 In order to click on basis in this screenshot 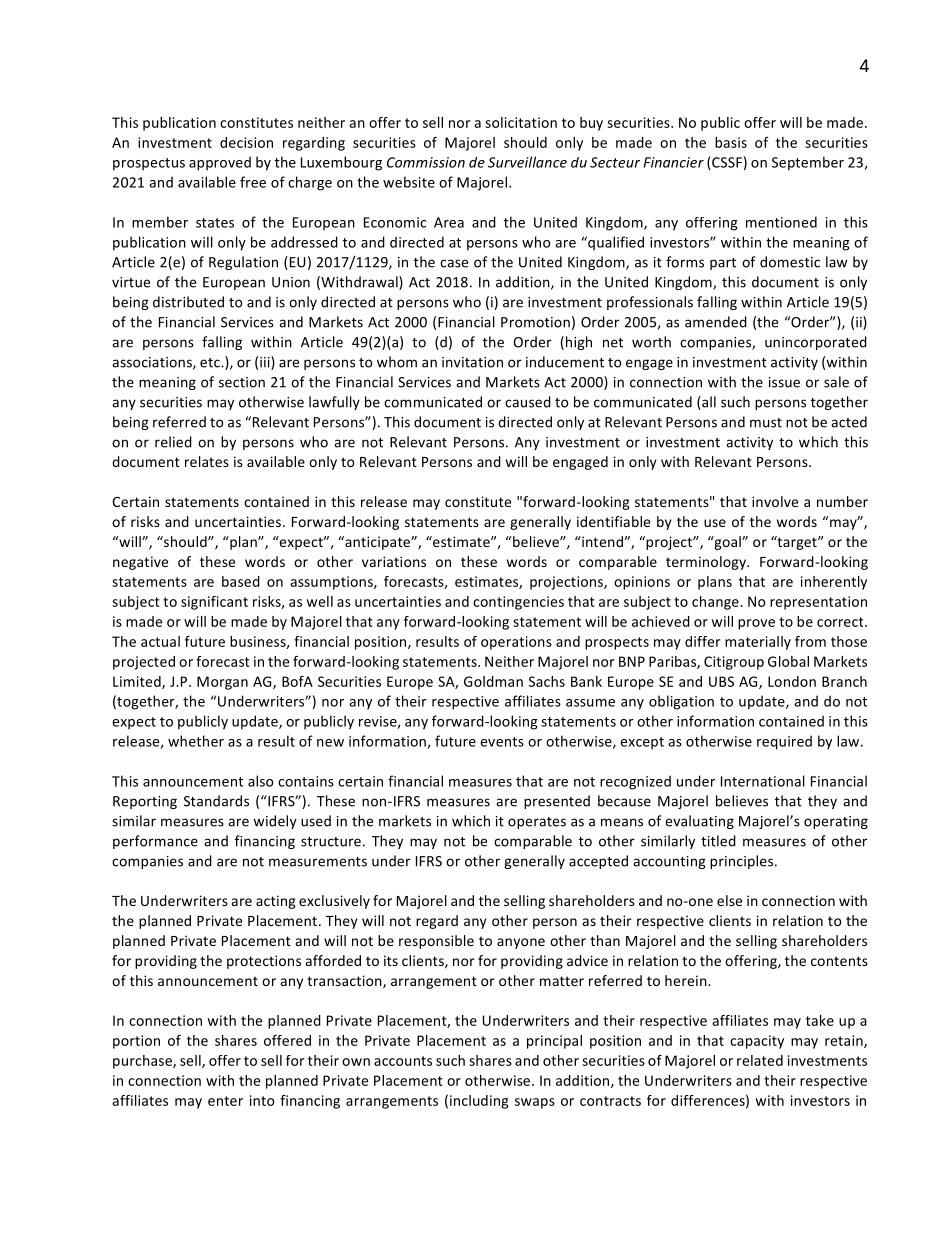, I will do `click(731, 142)`.
